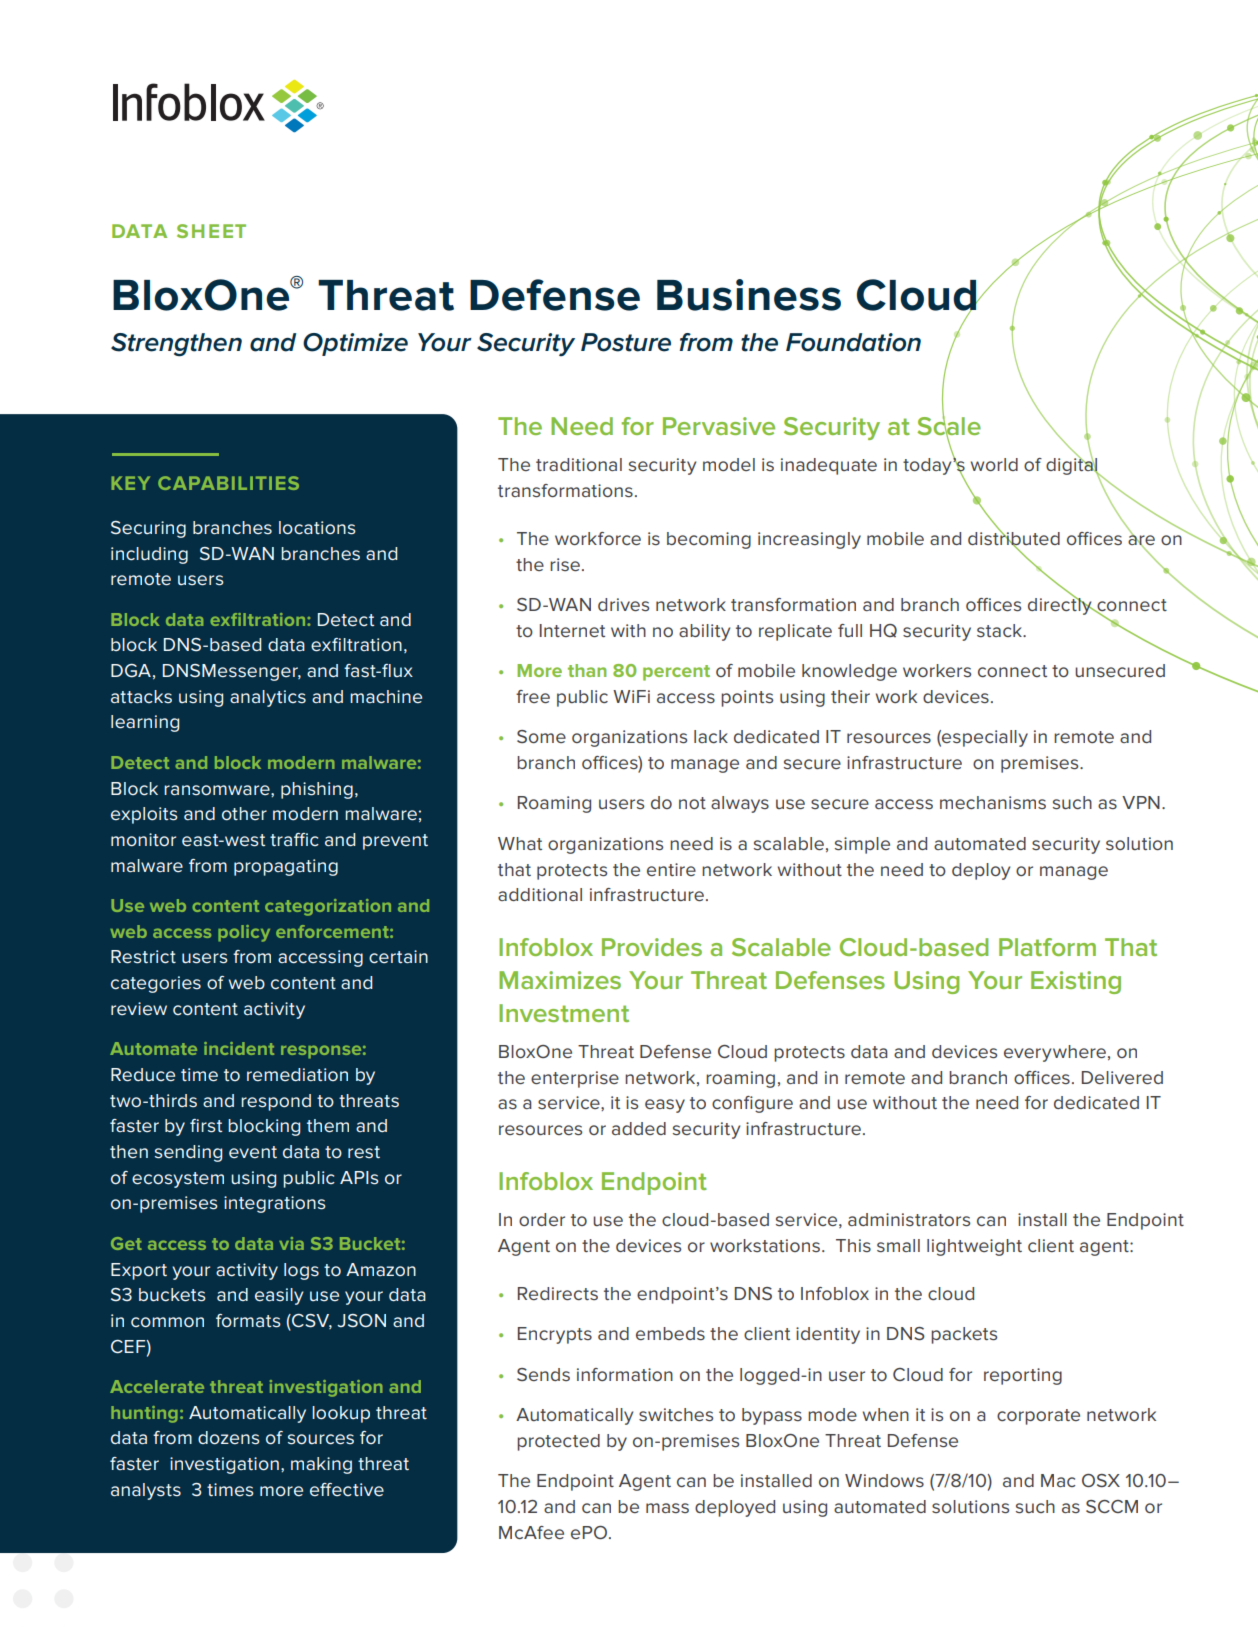  What do you see at coordinates (1101, 1480) in the screenshot?
I see `OSX` at bounding box center [1101, 1480].
